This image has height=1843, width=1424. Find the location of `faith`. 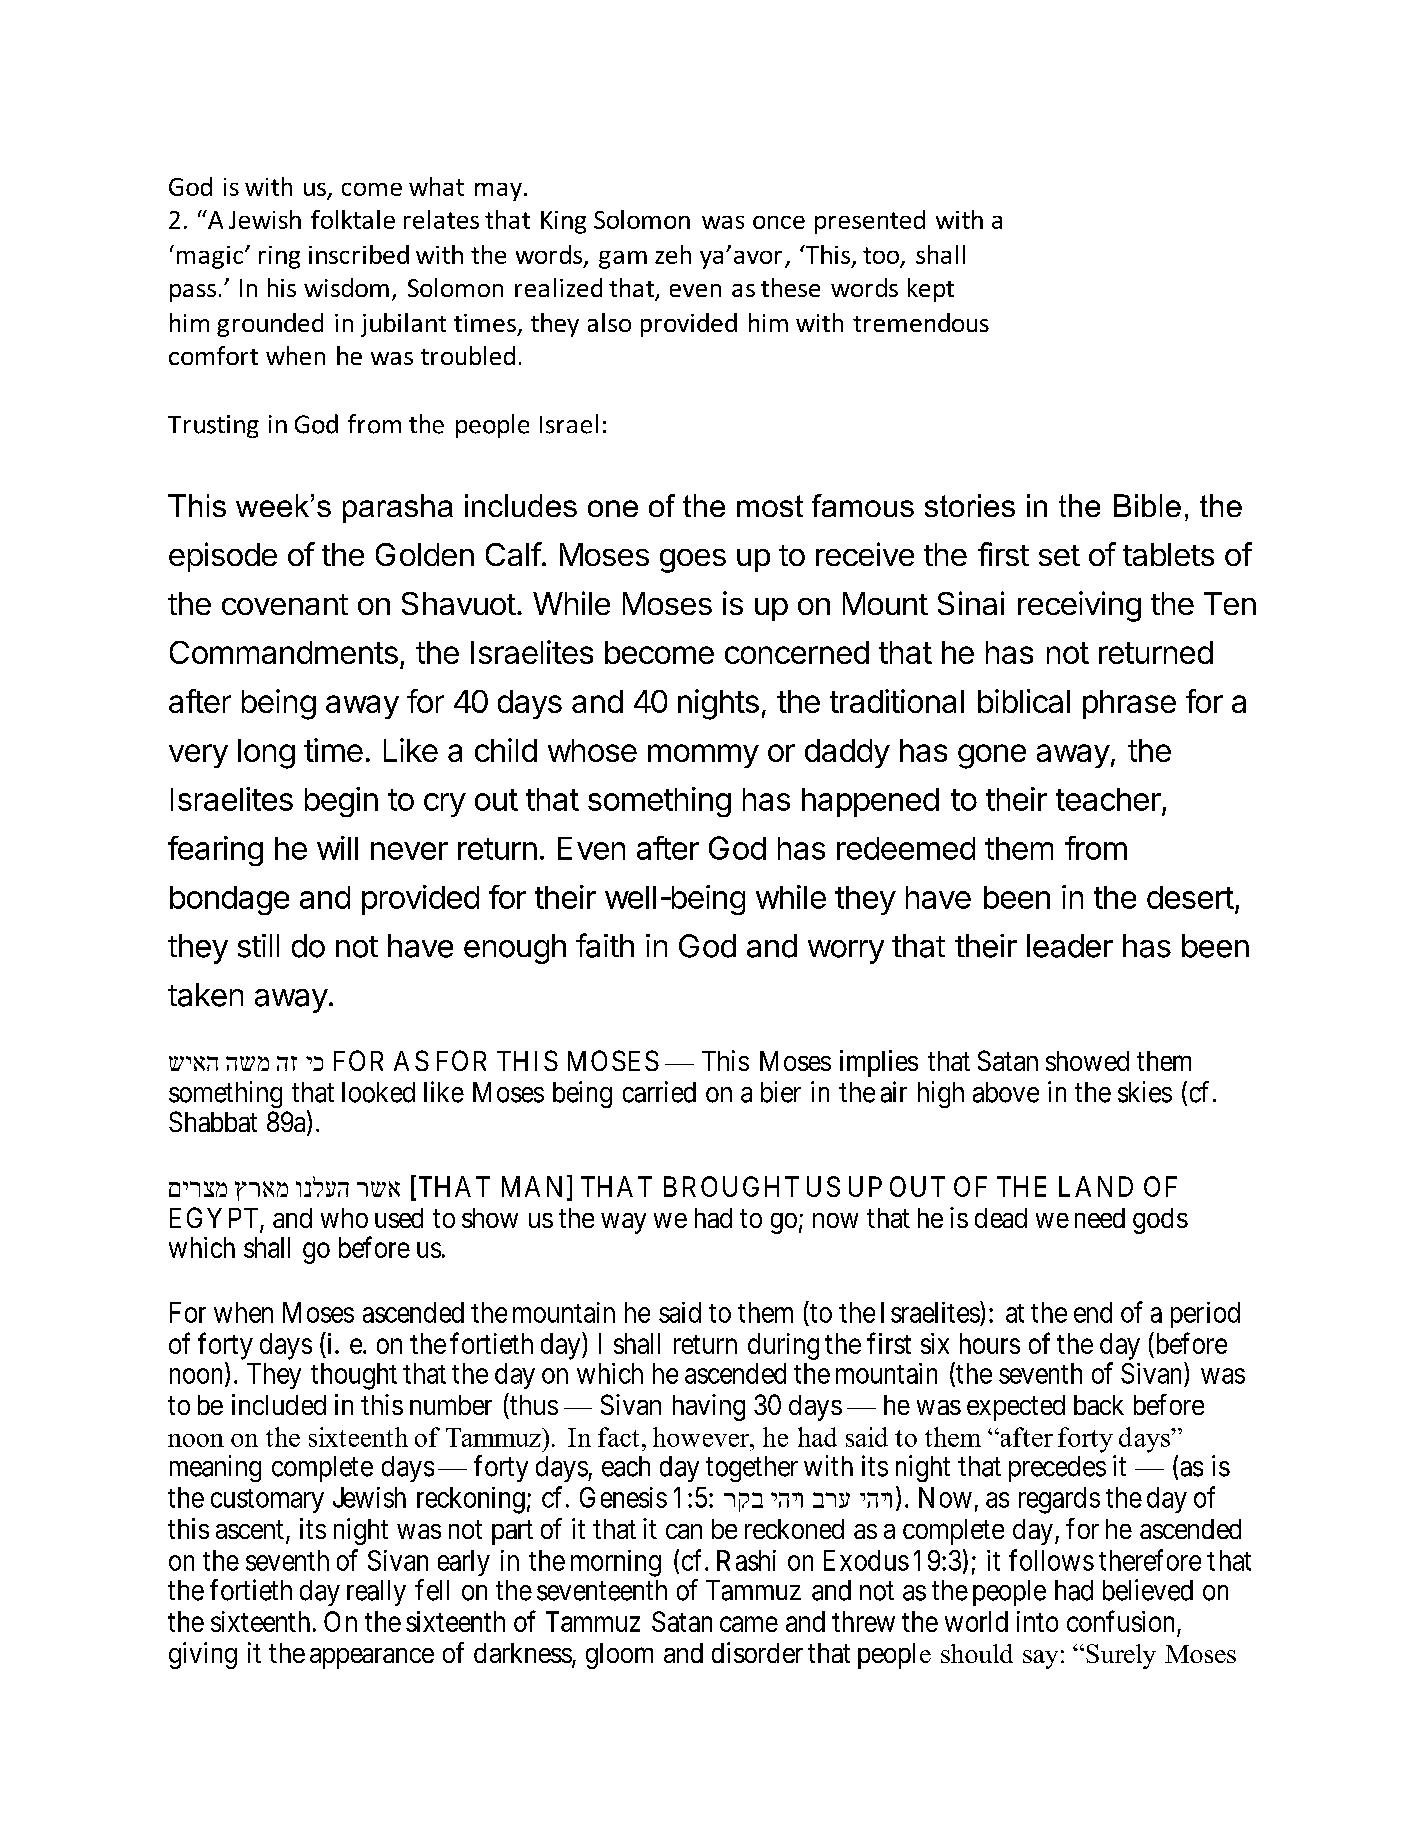

faith is located at coordinates (605, 945).
